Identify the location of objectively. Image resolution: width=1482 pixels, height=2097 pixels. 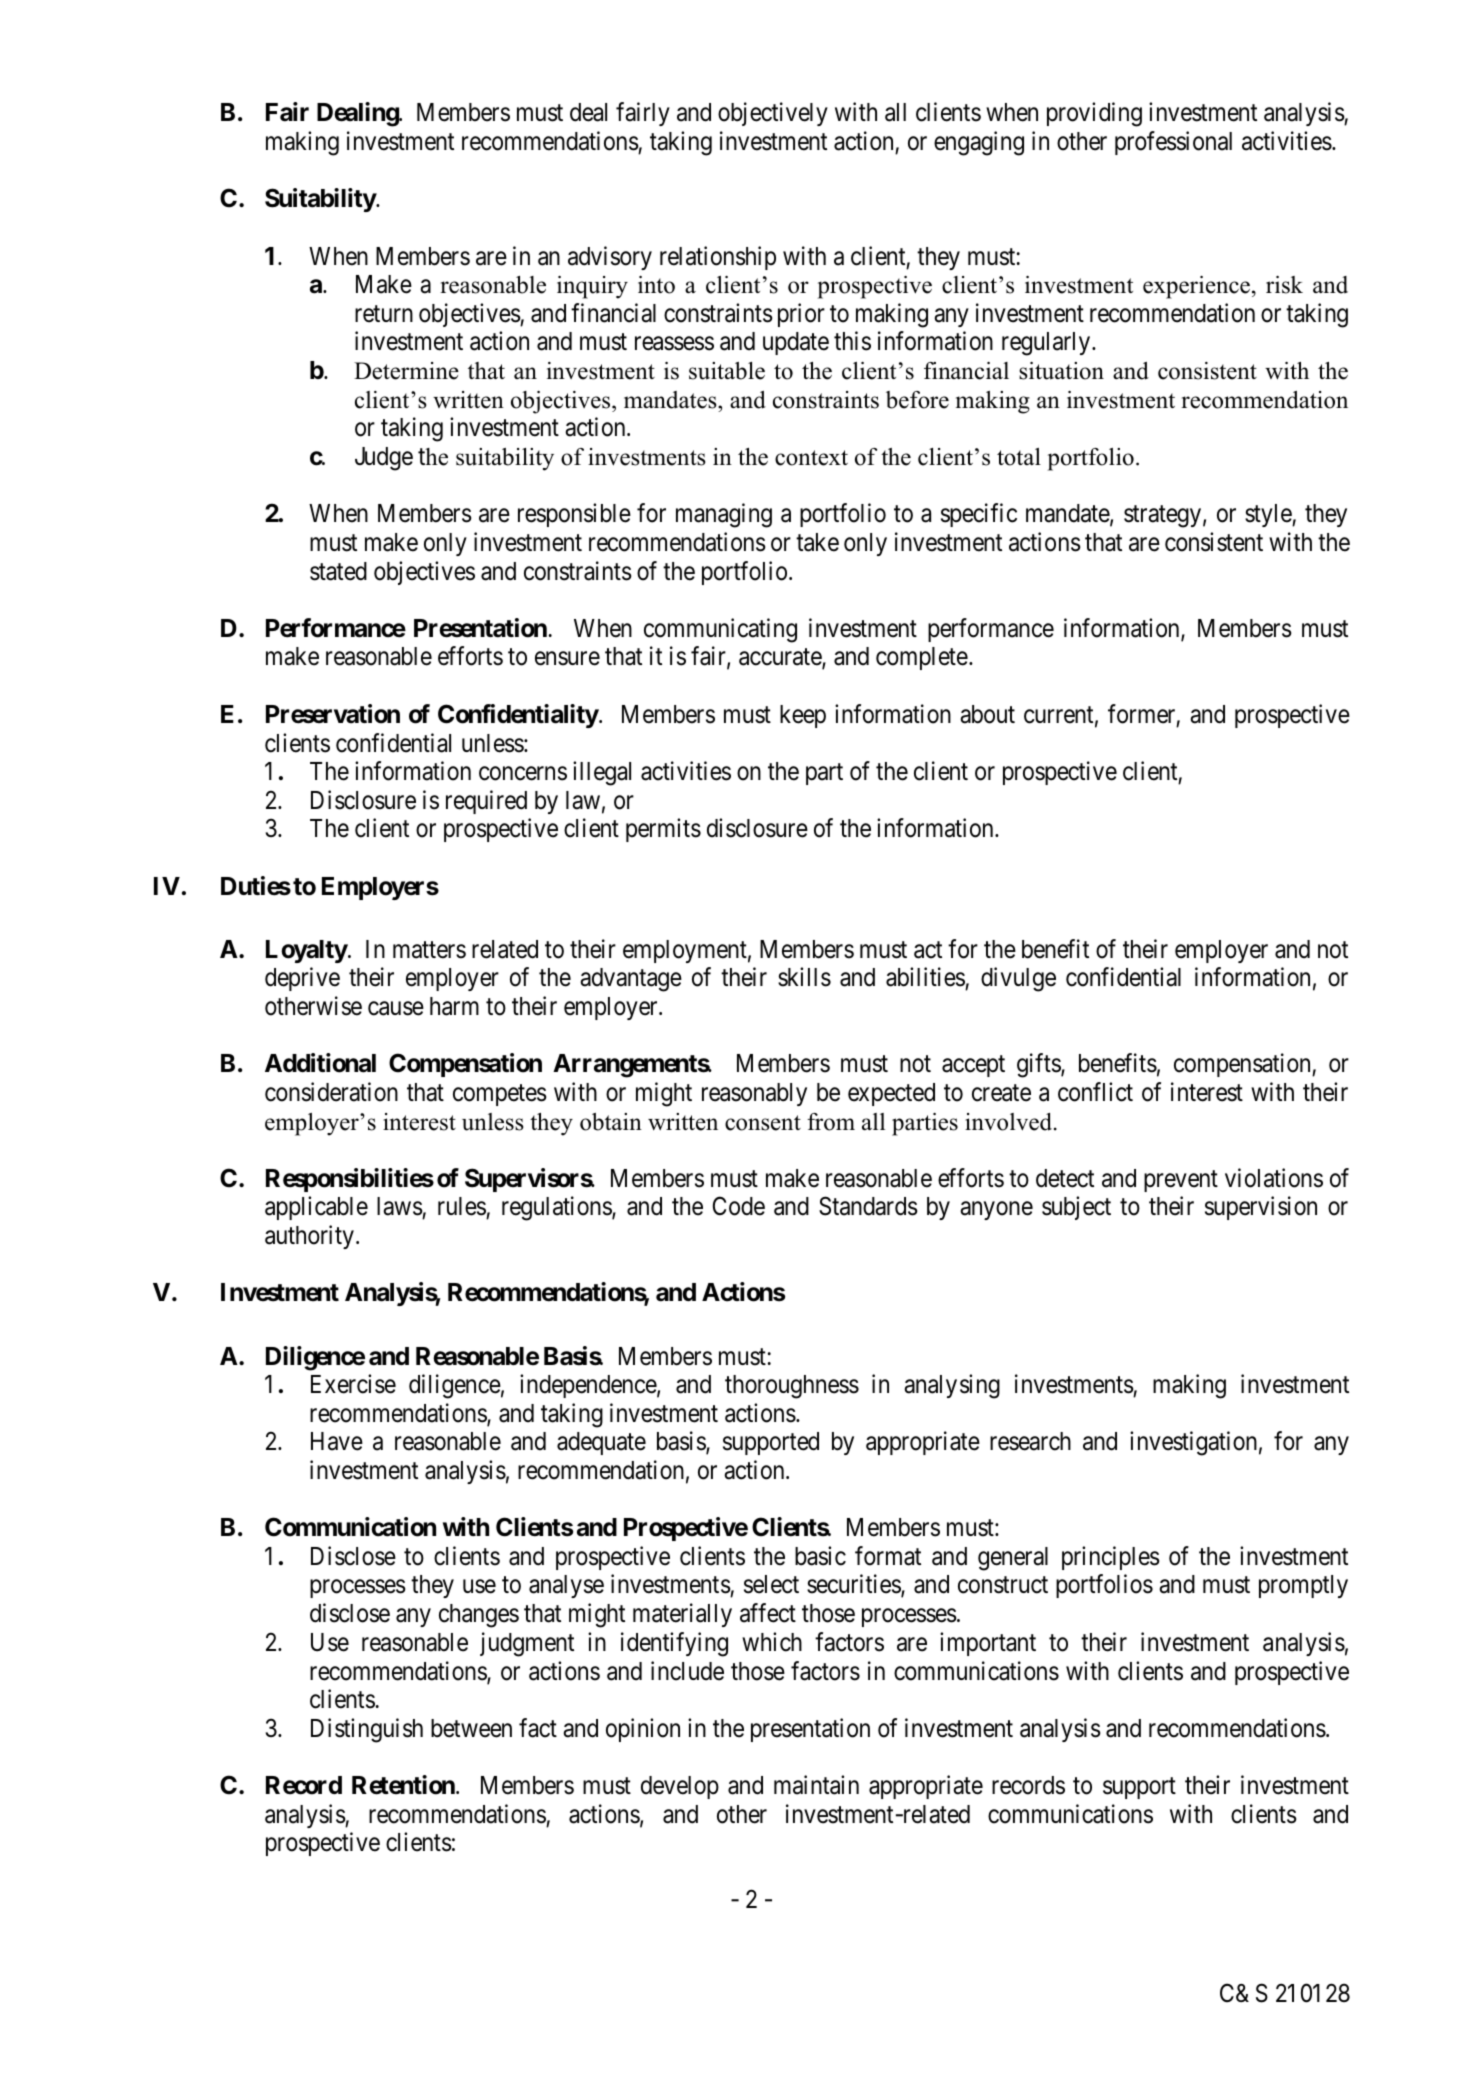
(773, 114).
